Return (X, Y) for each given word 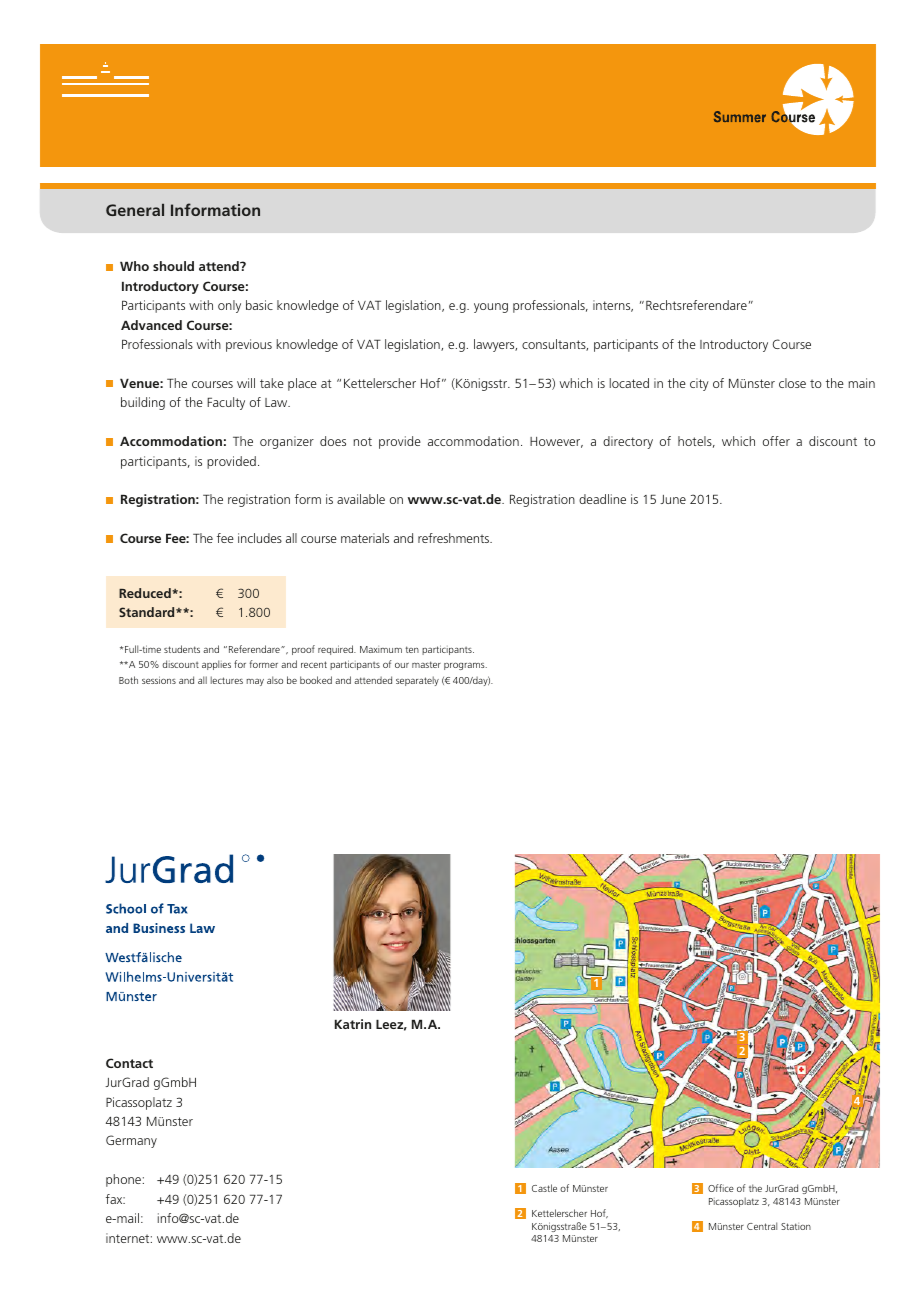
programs (465, 666)
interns (613, 306)
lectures (227, 680)
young (491, 308)
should (173, 266)
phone (123, 1180)
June (673, 499)
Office (721, 1188)
